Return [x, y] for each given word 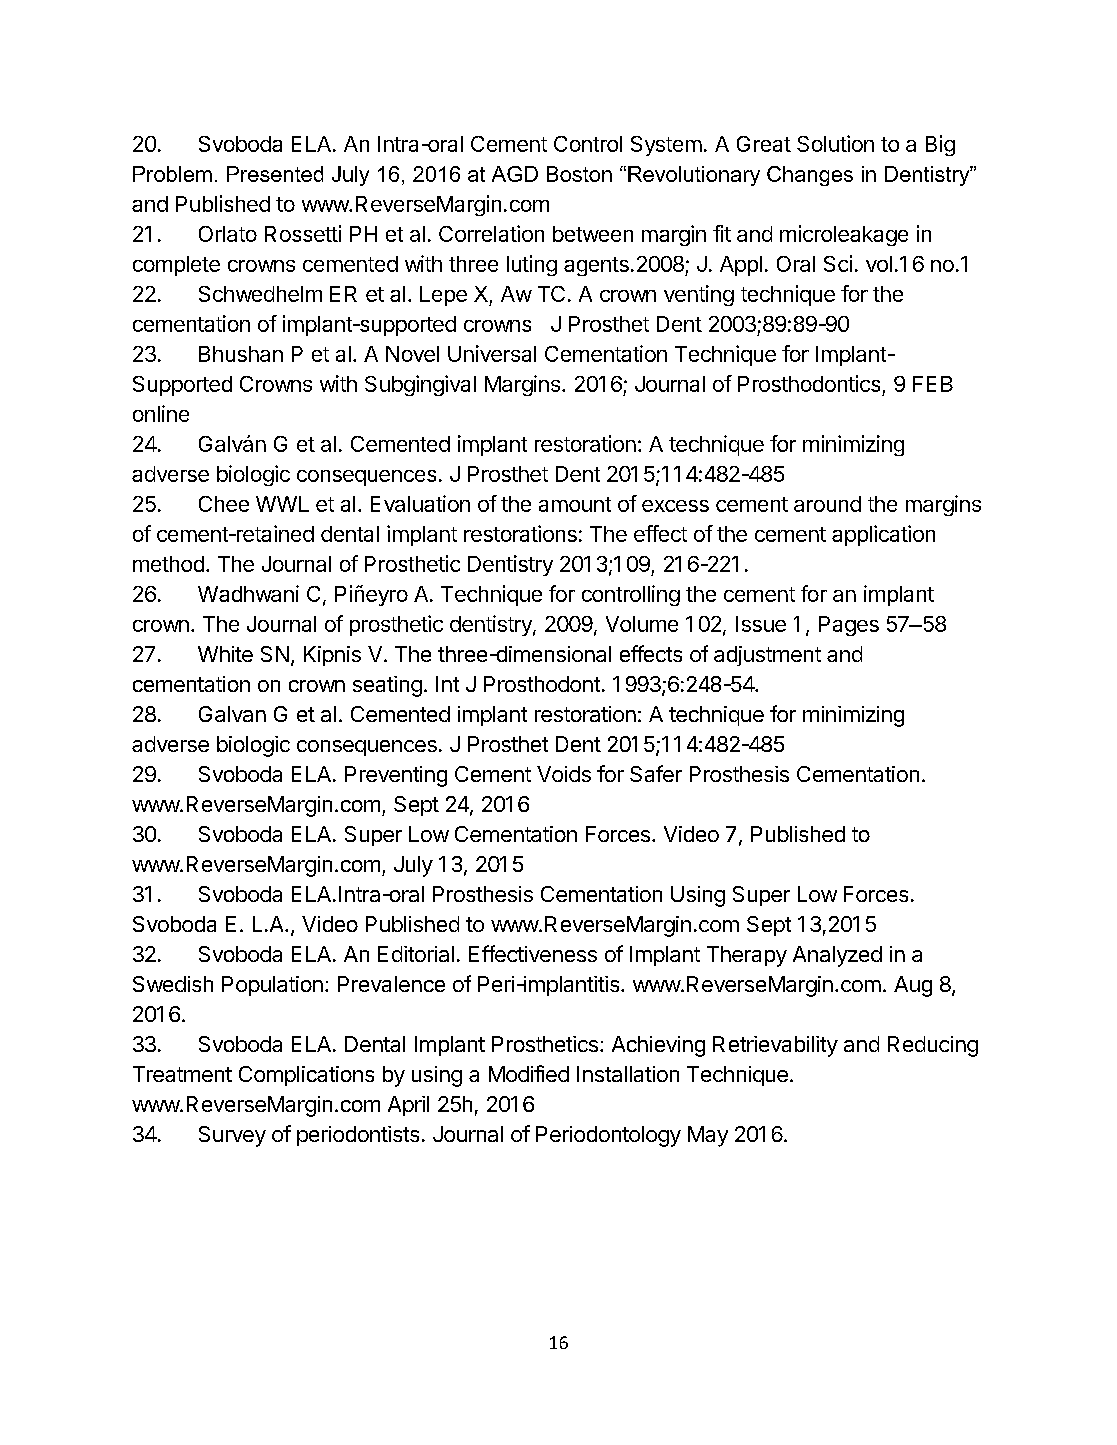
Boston [579, 174]
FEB [933, 384]
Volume [642, 624]
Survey [232, 1136]
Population [272, 986]
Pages [849, 626]
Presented [275, 174]
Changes [810, 176]
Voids [564, 774]
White [225, 654]
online [161, 413]
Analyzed [837, 956]
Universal [492, 353]
